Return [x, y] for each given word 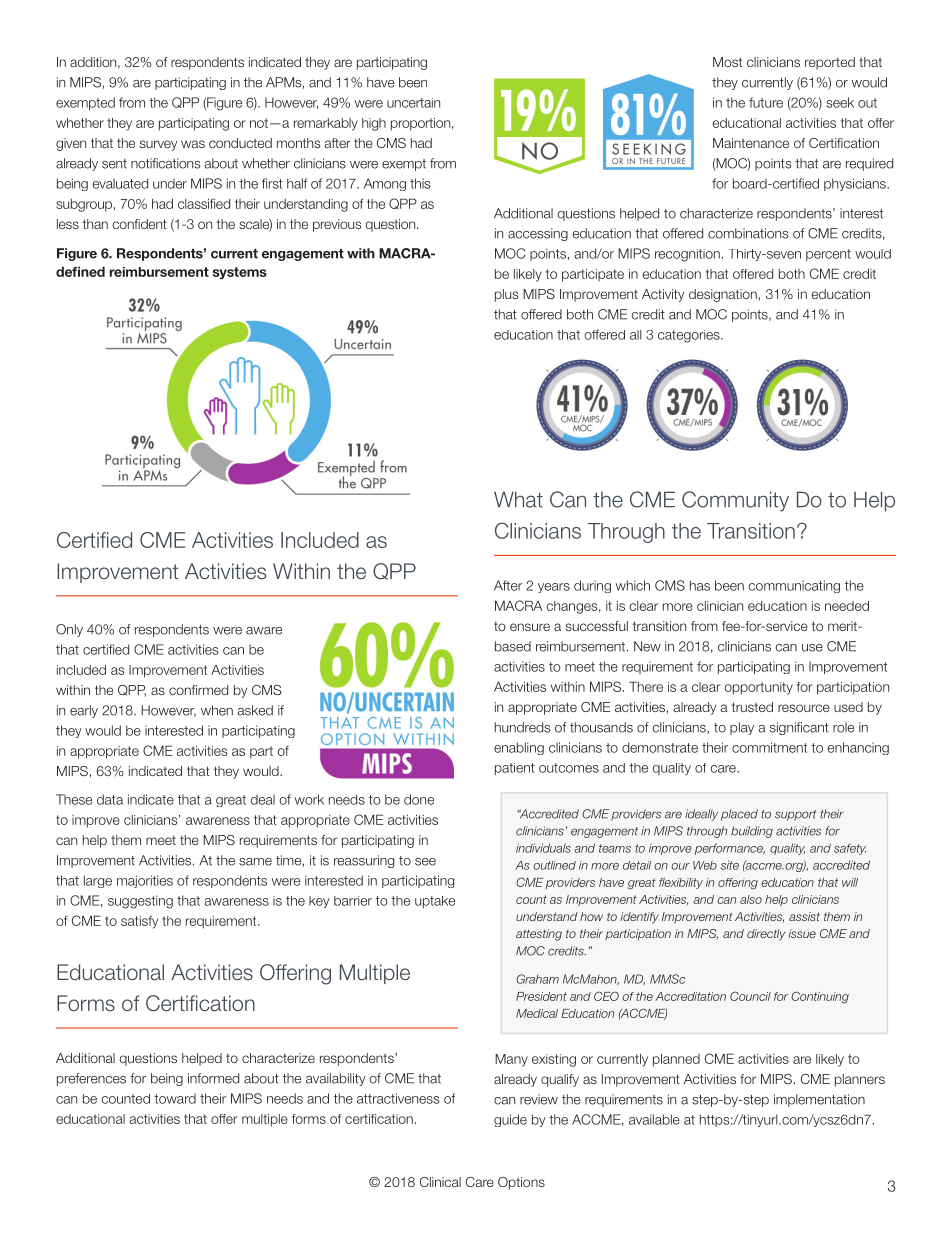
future [766, 102]
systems [240, 273]
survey [158, 145]
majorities [145, 881]
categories [690, 336]
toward [175, 1098]
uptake [435, 902]
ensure [530, 627]
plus [506, 295]
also [751, 899]
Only [69, 630]
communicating [794, 586]
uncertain [413, 103]
